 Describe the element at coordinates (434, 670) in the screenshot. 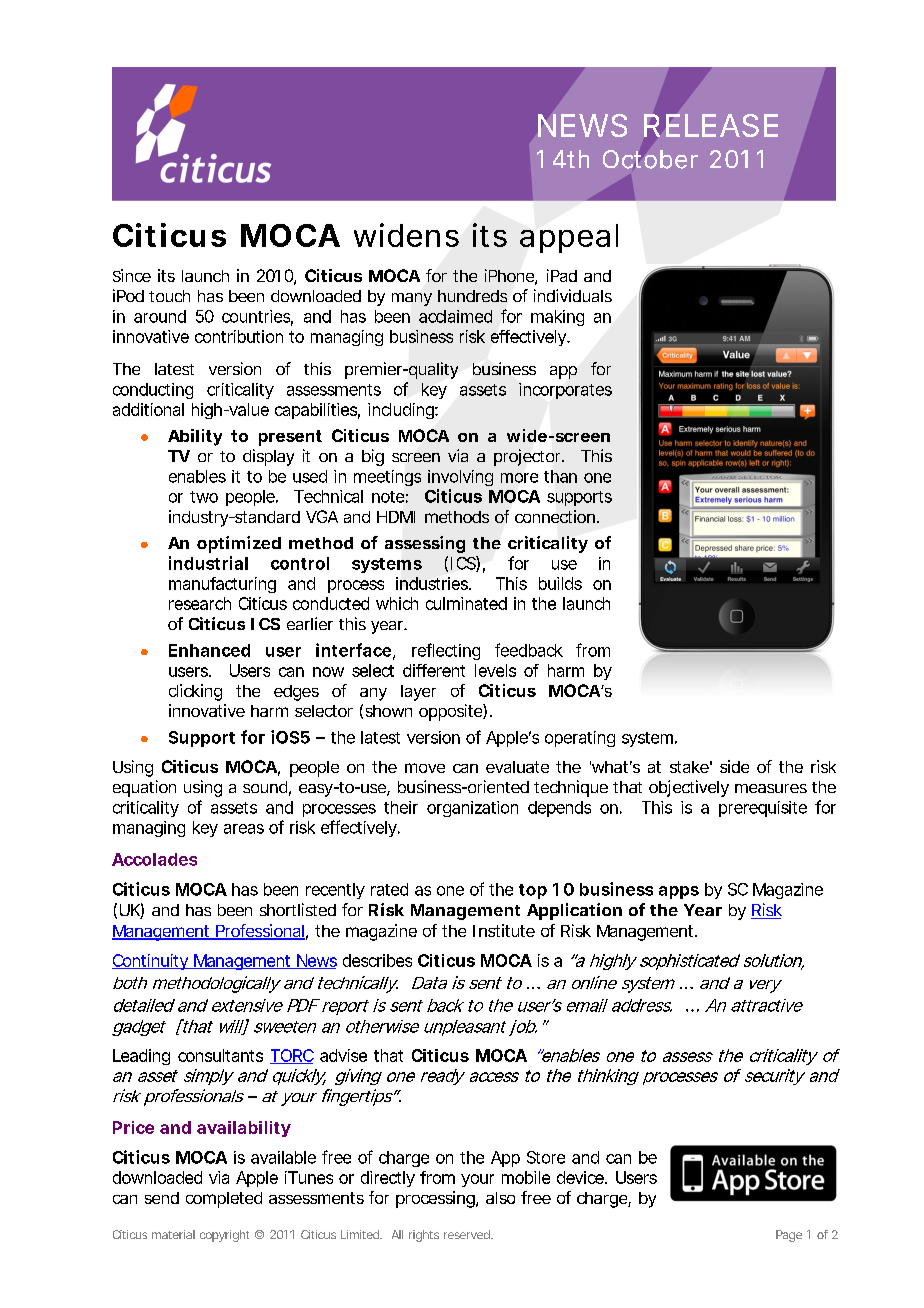

I see `different` at that location.
